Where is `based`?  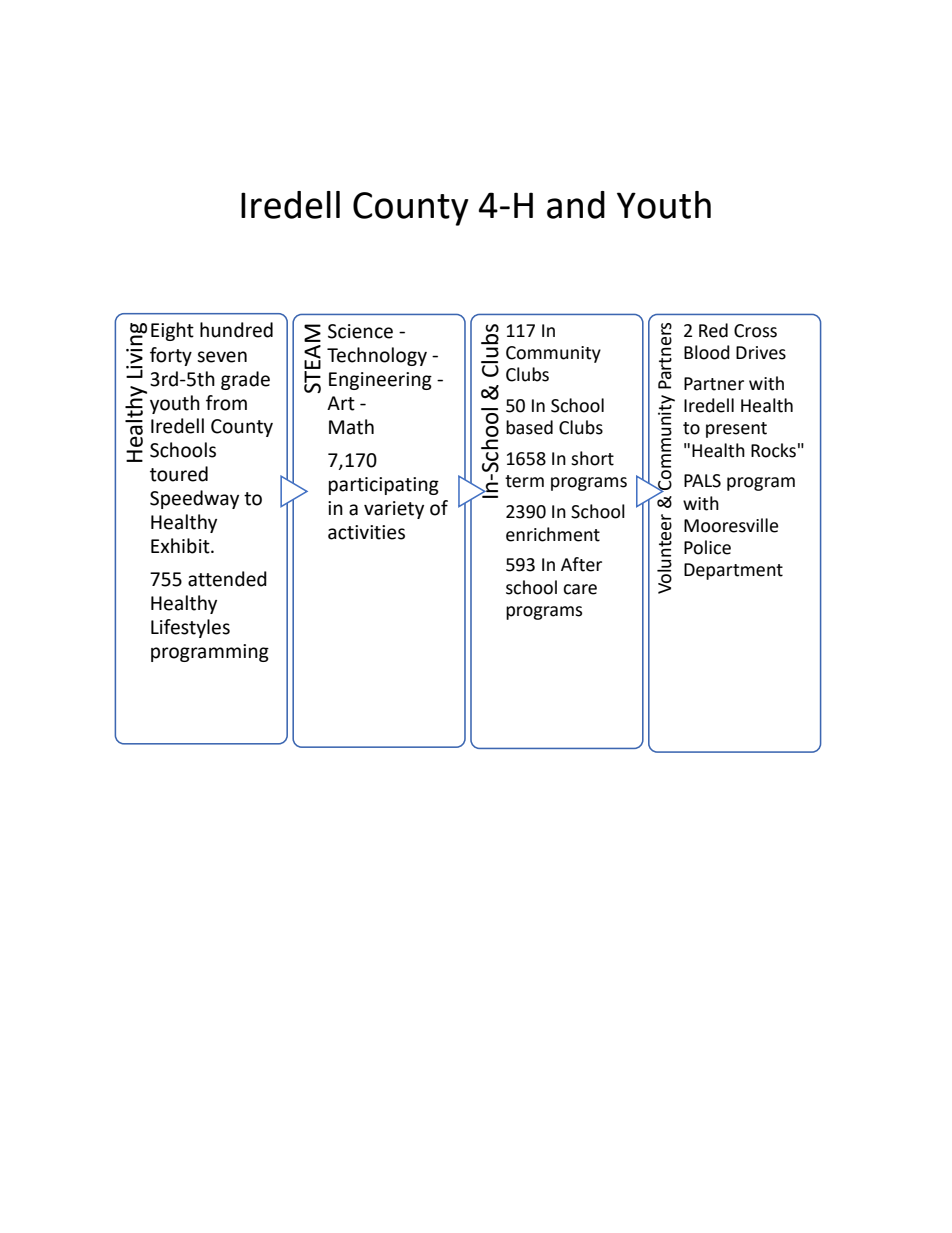 based is located at coordinates (529, 427).
